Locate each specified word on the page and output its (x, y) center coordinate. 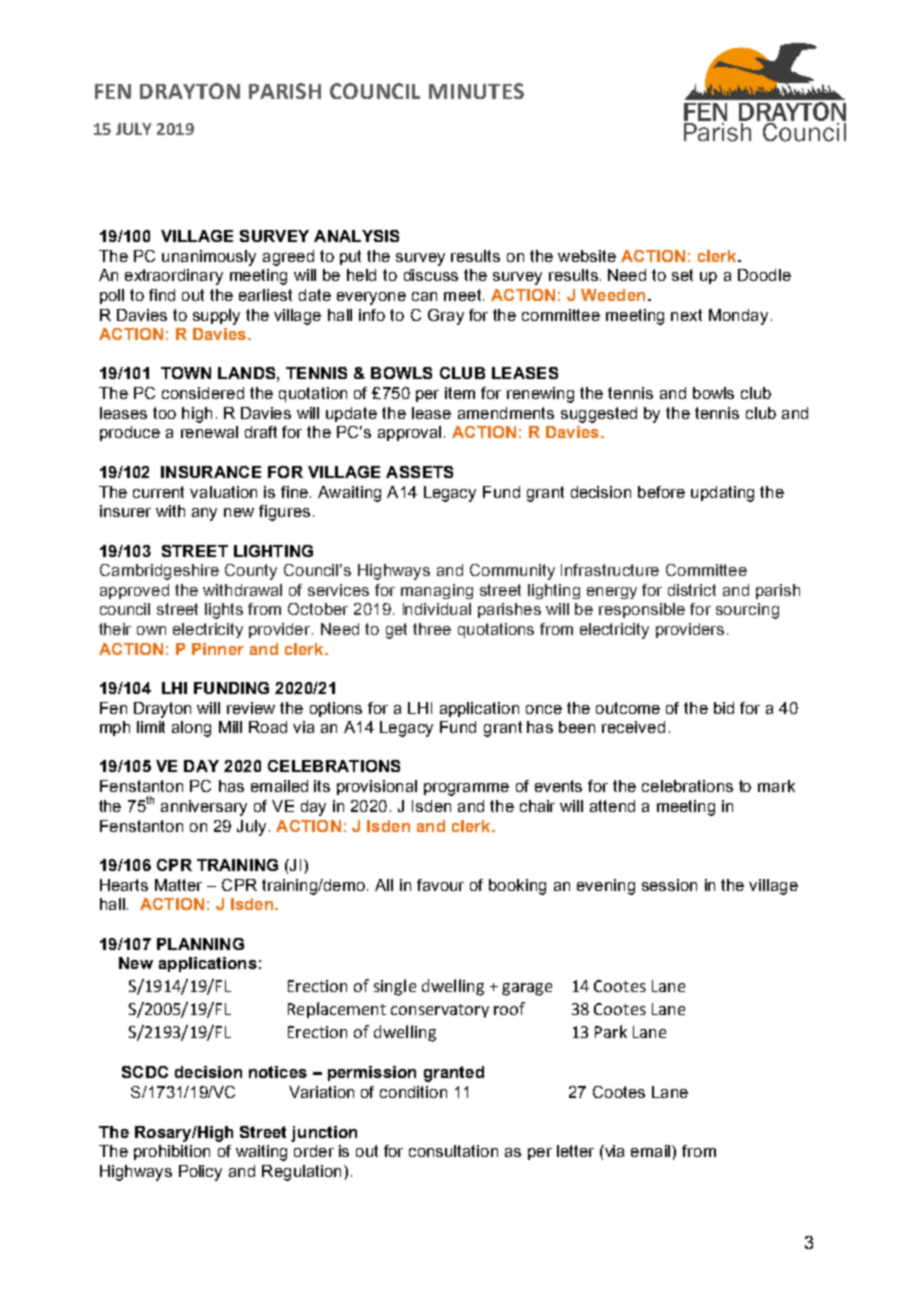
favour (440, 885)
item (460, 393)
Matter (178, 885)
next (686, 315)
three (432, 629)
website (587, 256)
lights (224, 611)
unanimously (209, 258)
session (669, 885)
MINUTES (476, 91)
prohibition (172, 1152)
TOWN (186, 373)
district (692, 590)
